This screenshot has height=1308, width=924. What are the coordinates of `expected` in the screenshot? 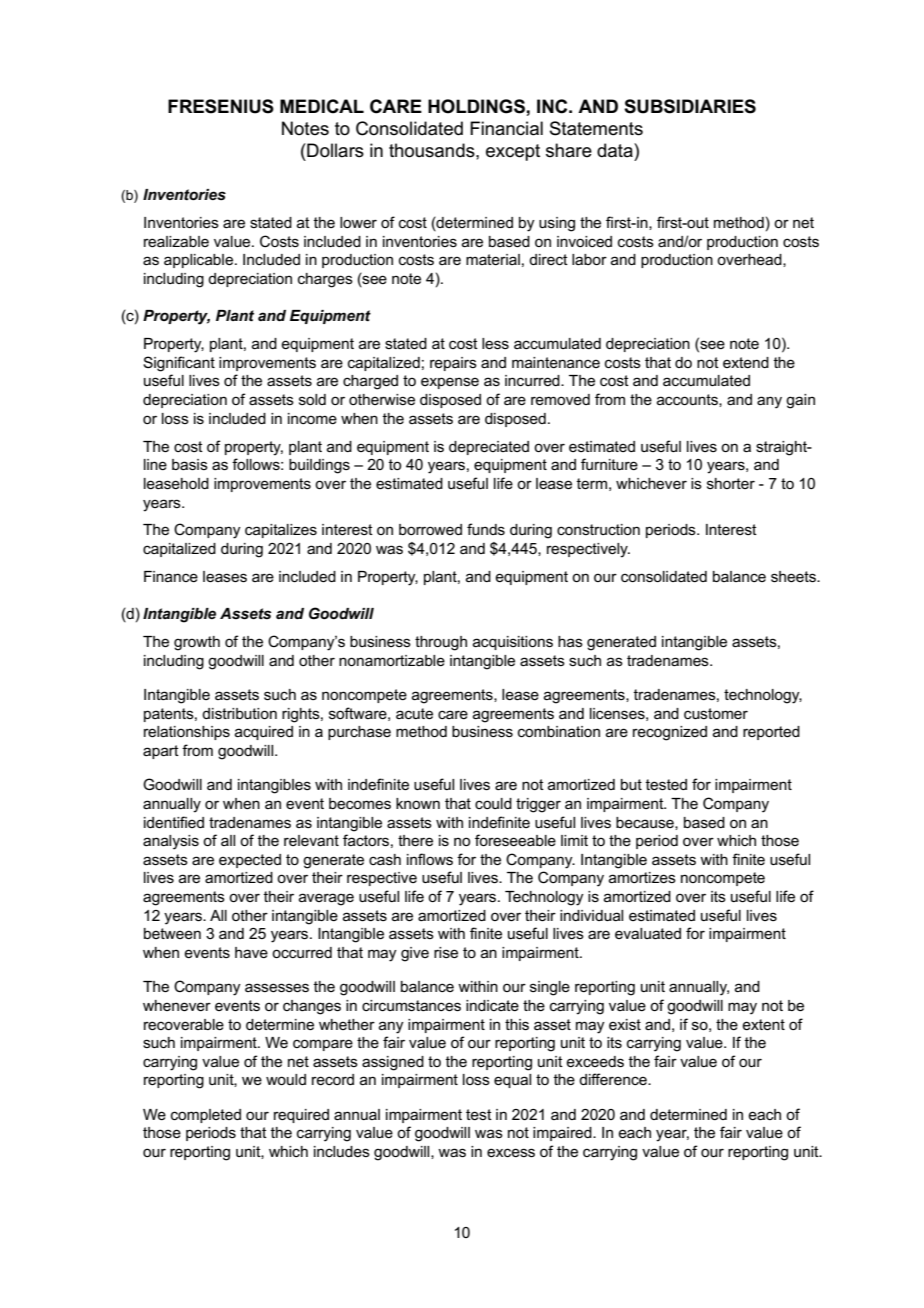 It's located at (250, 861).
